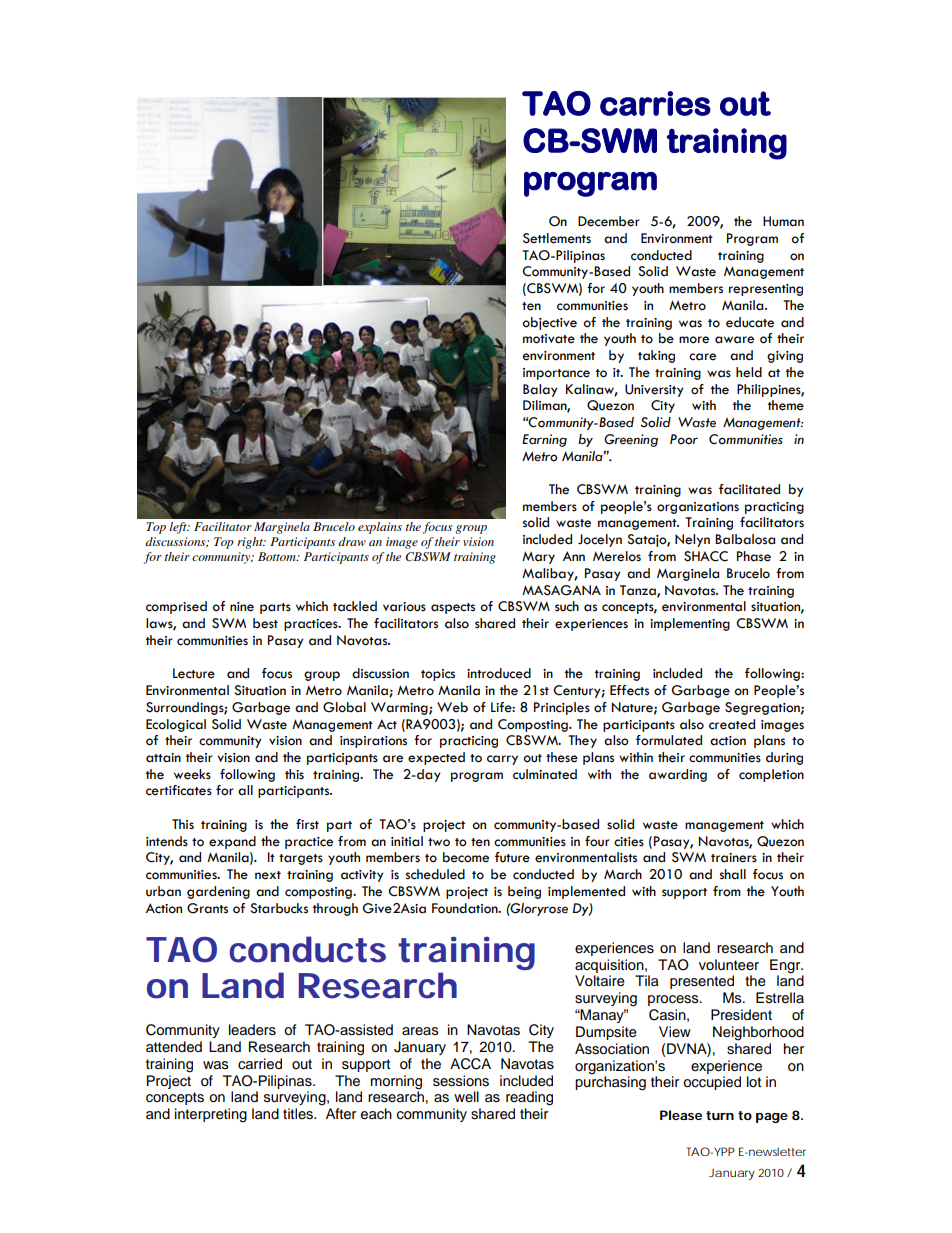 This document has width=952, height=1233. I want to click on awarding, so click(678, 775).
